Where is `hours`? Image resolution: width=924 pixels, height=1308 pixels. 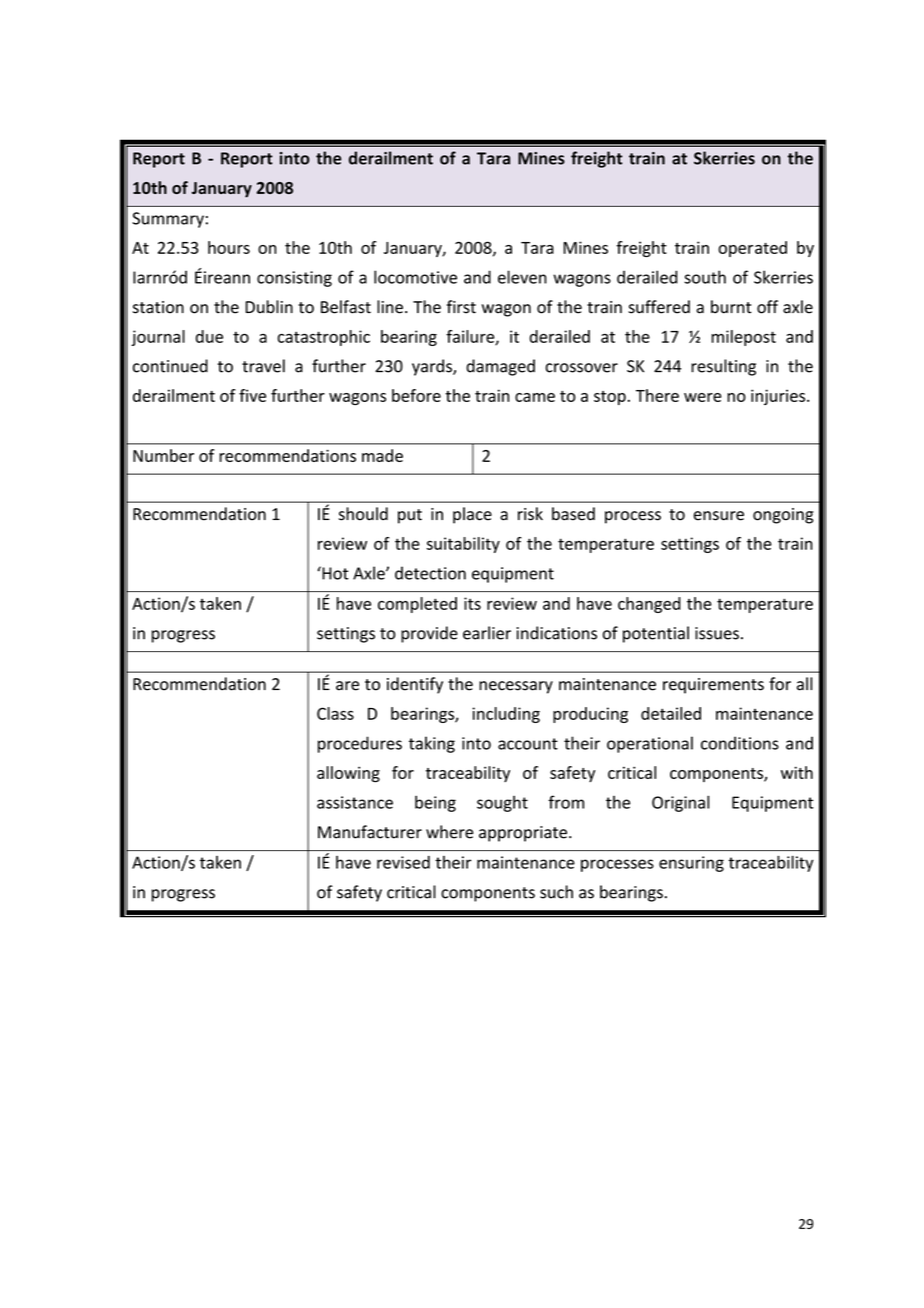 hours is located at coordinates (229, 247).
